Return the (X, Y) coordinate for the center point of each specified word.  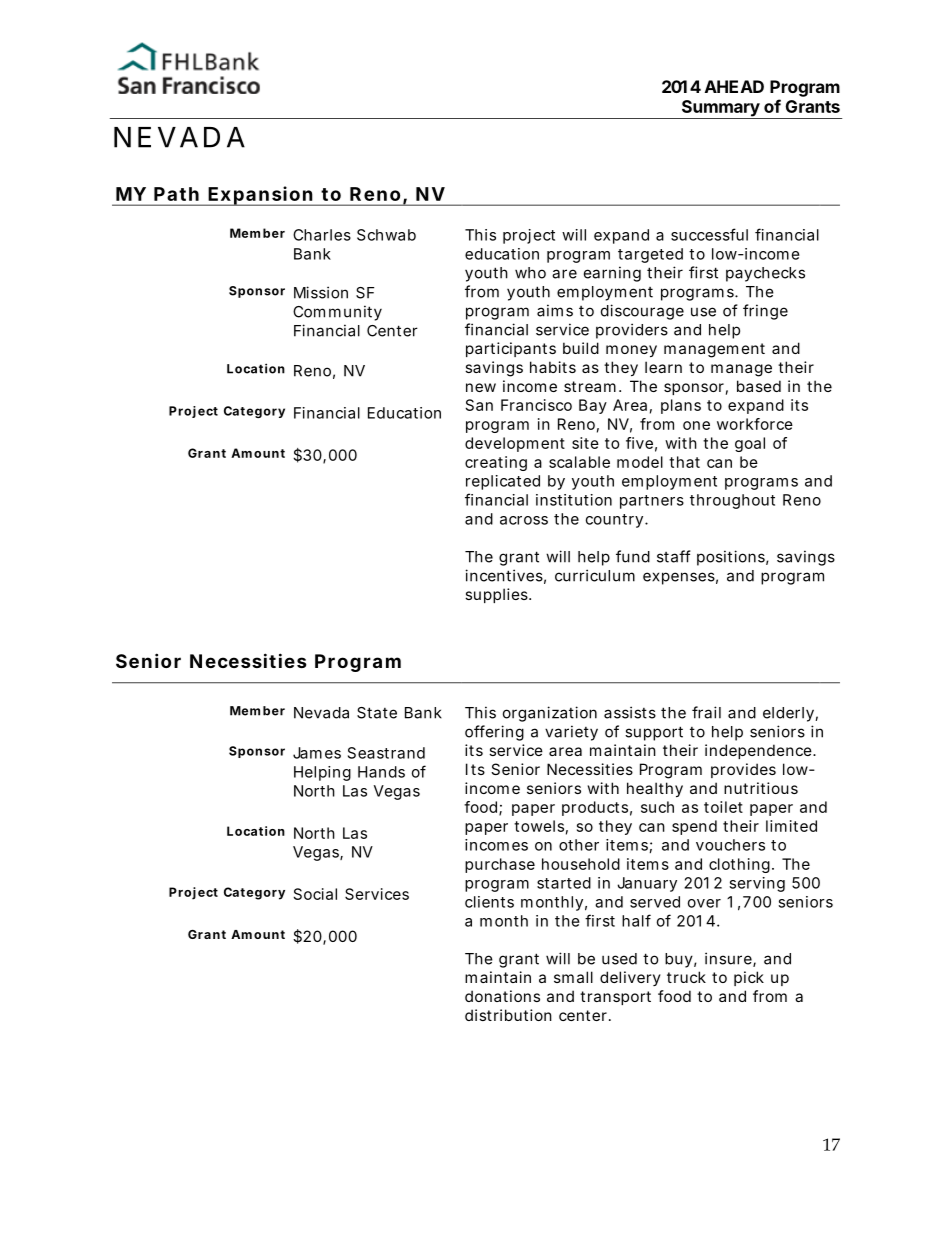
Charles (322, 235)
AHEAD (734, 86)
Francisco (536, 405)
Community (337, 313)
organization (550, 714)
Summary (720, 109)
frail (706, 712)
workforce (755, 424)
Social (315, 894)
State (377, 713)
